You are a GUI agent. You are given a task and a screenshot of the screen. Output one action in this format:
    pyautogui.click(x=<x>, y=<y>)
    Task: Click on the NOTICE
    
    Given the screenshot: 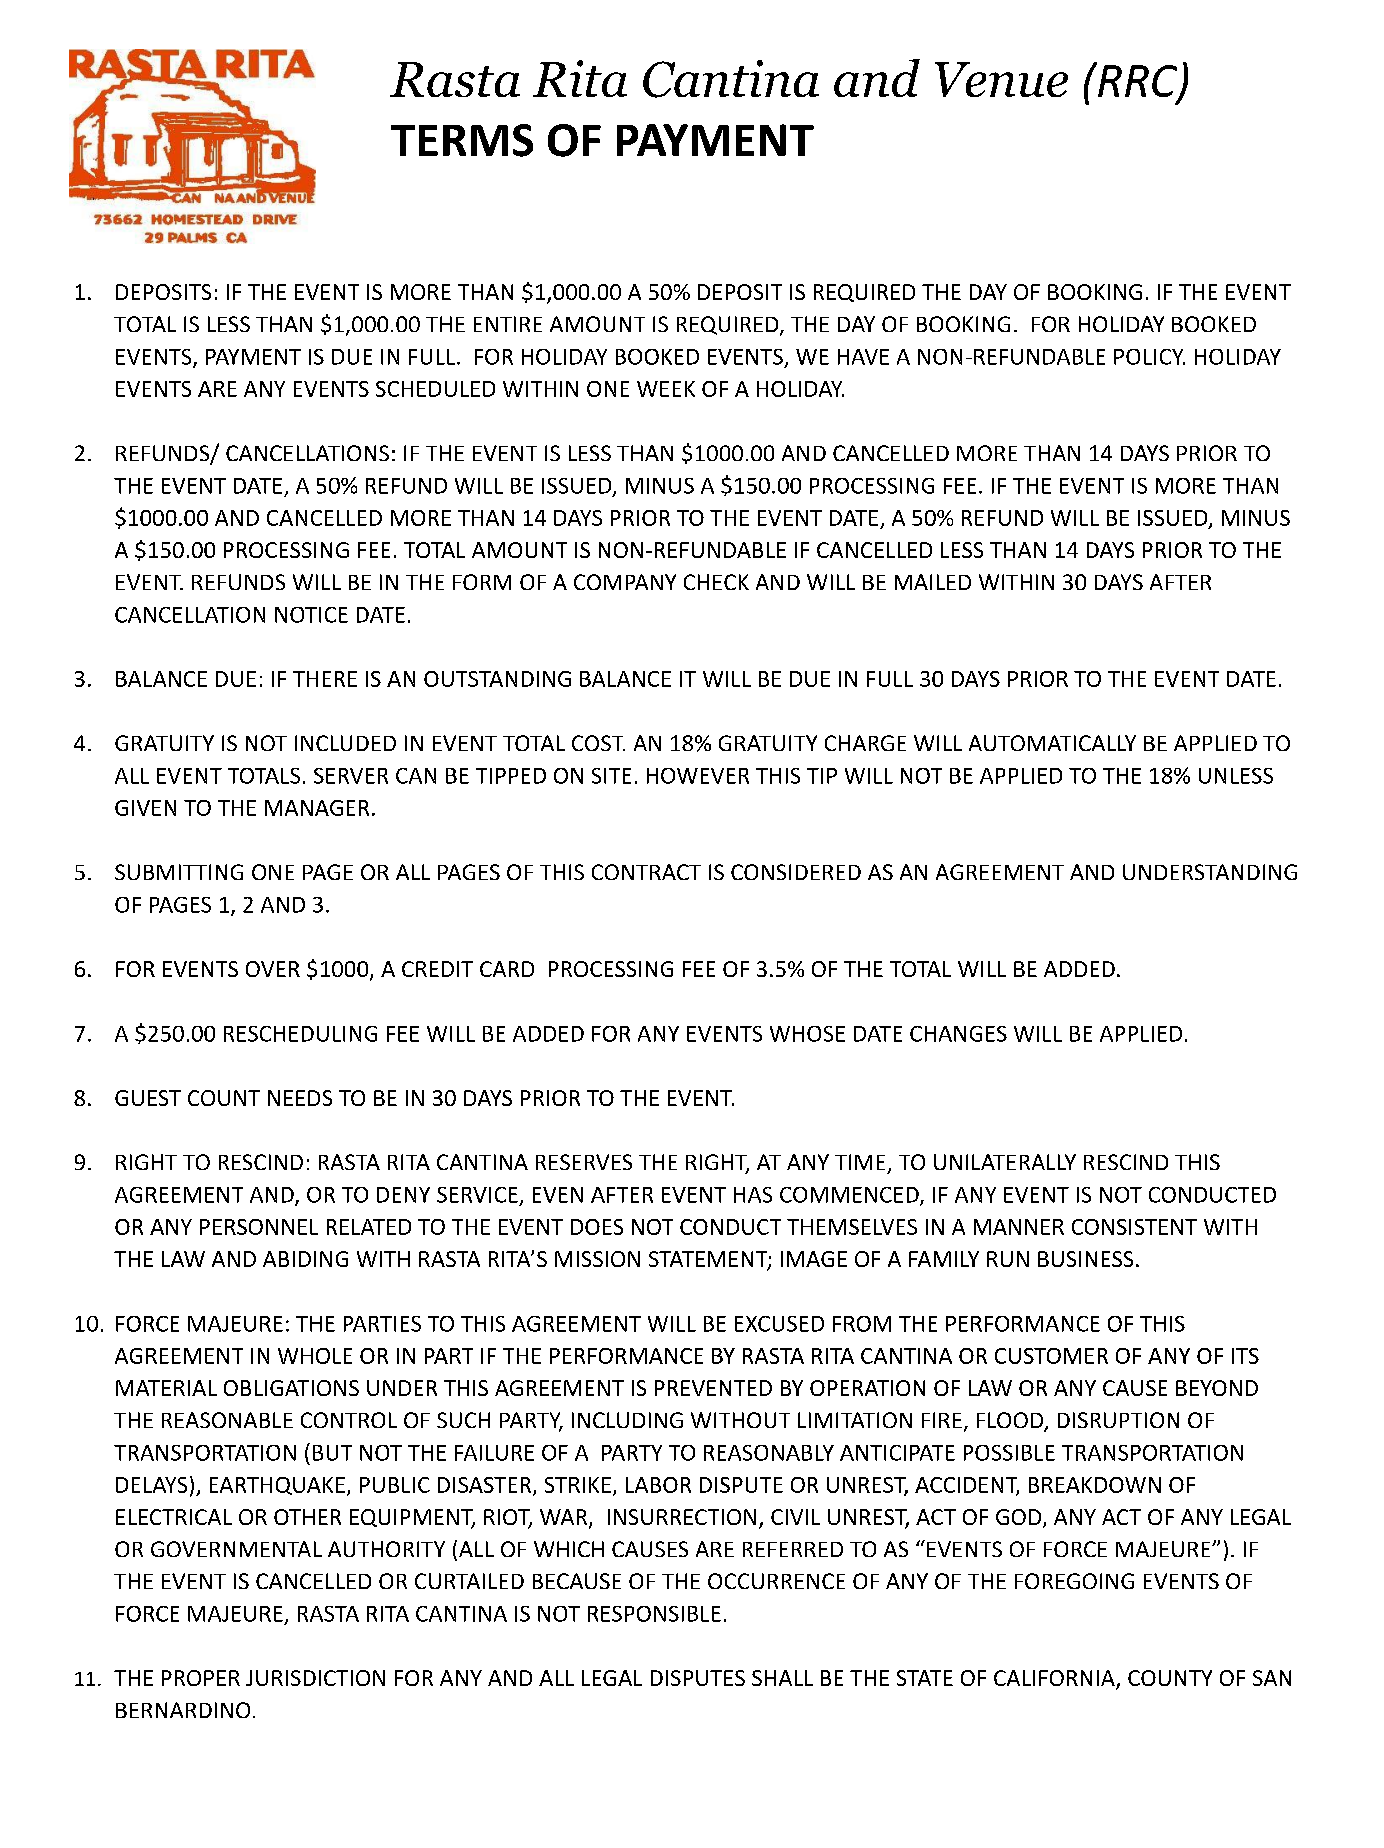 What is the action you would take?
    pyautogui.click(x=311, y=615)
